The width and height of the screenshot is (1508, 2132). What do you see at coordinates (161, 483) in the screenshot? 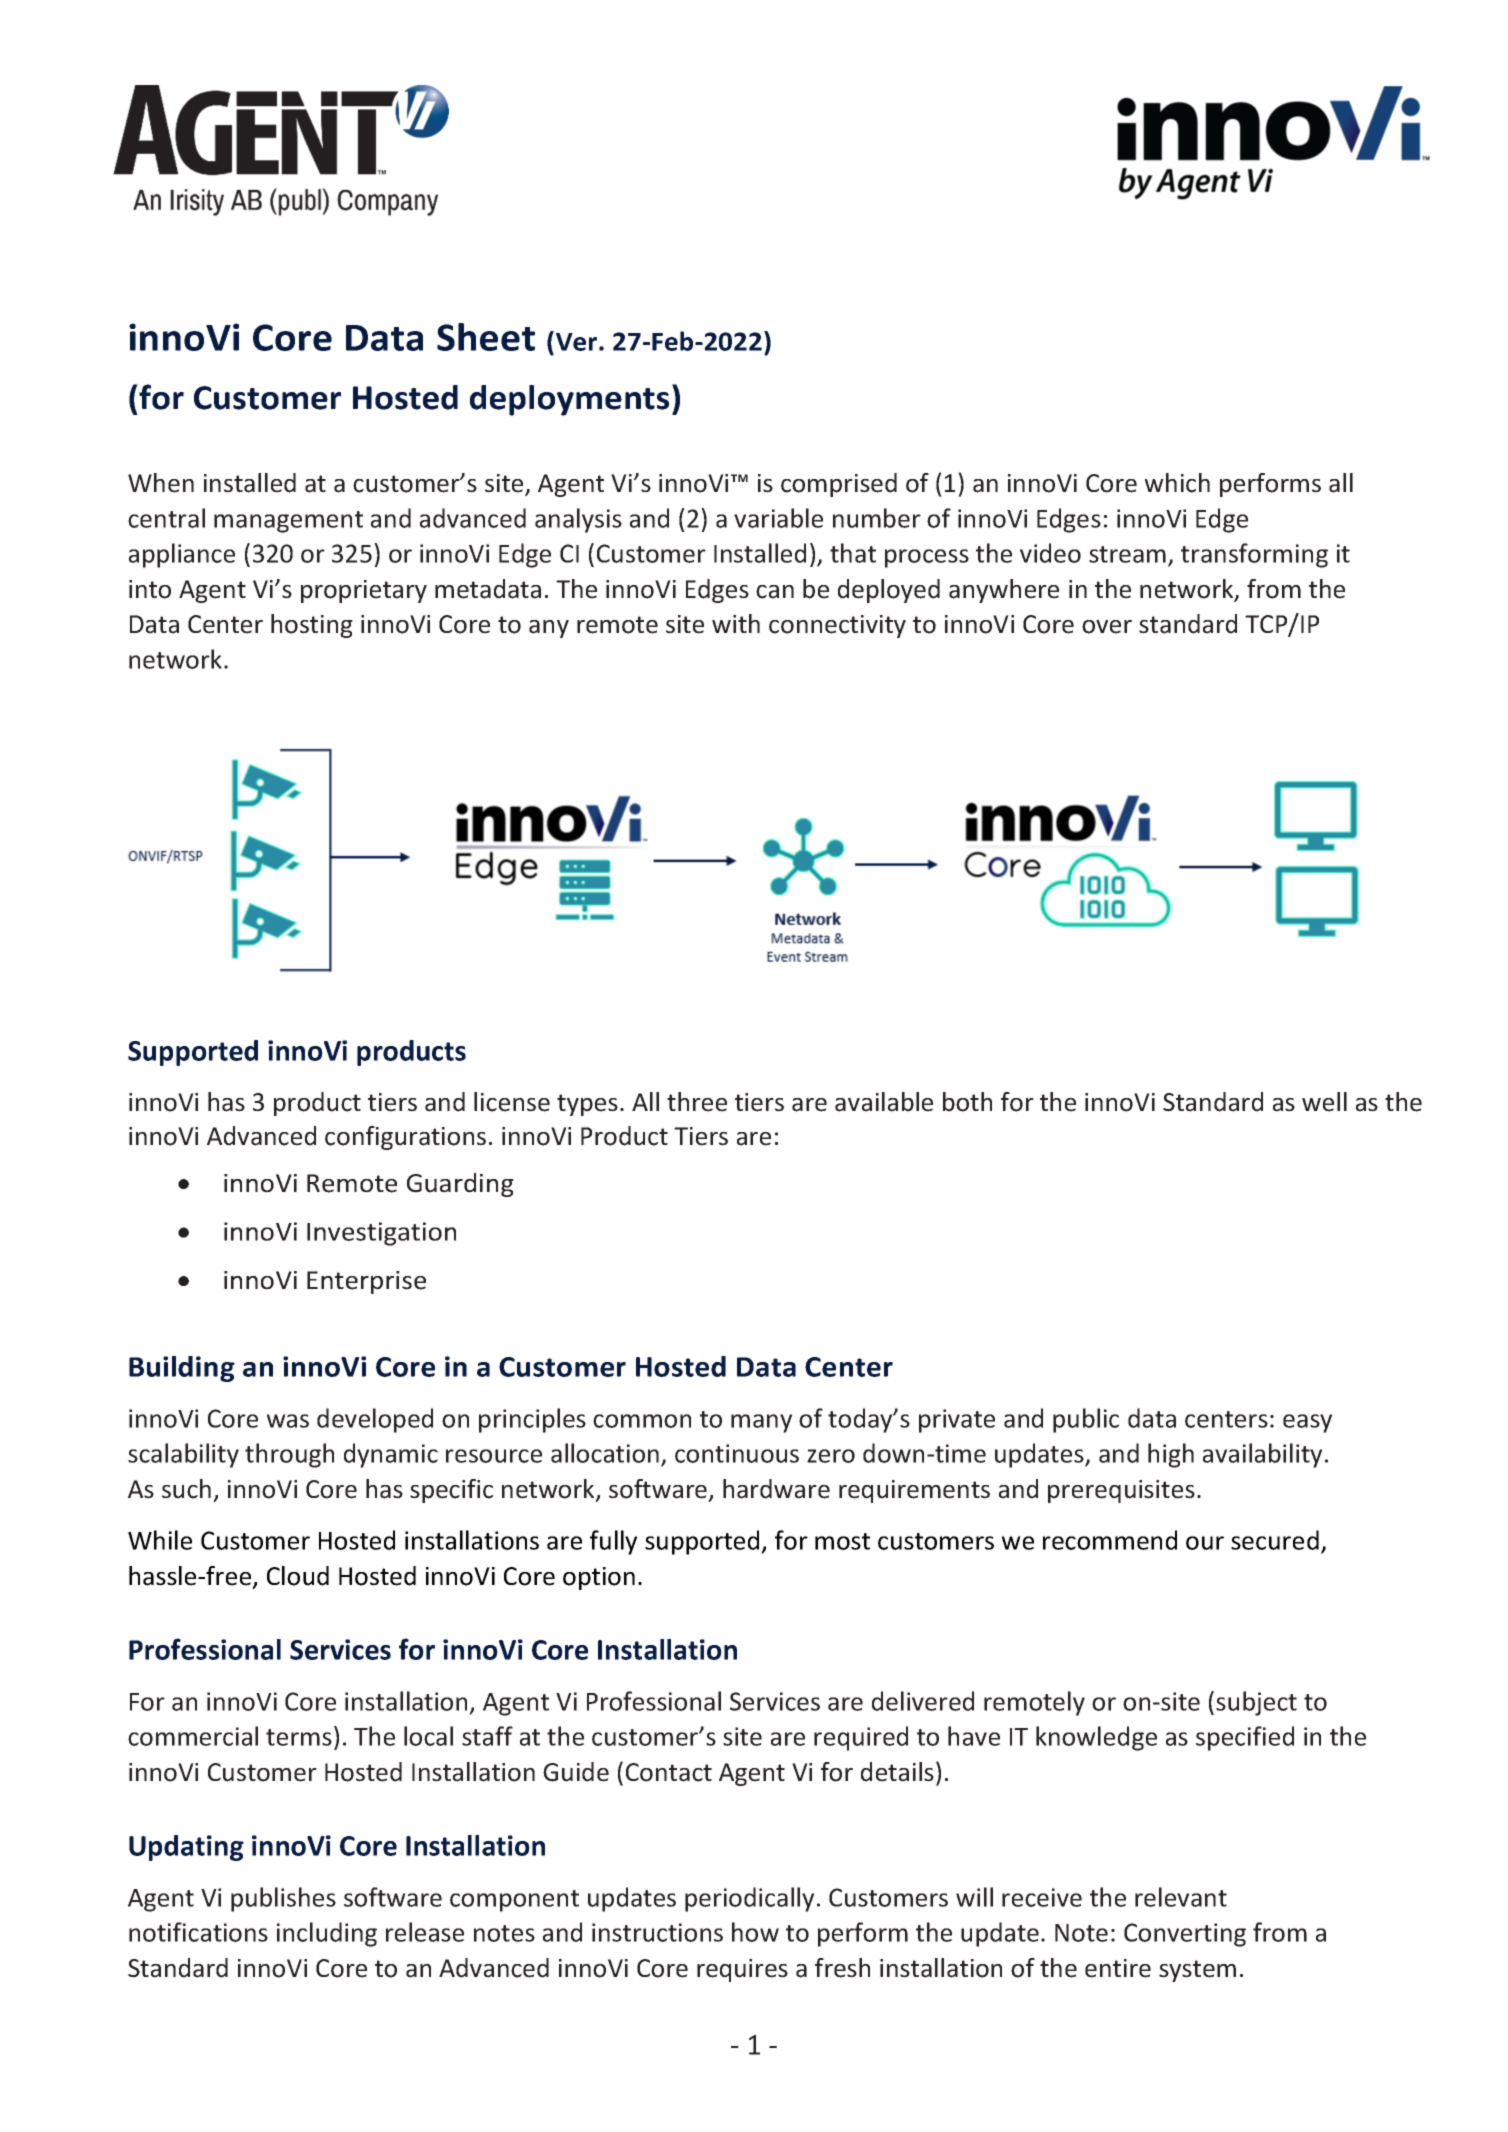
I see `When` at bounding box center [161, 483].
